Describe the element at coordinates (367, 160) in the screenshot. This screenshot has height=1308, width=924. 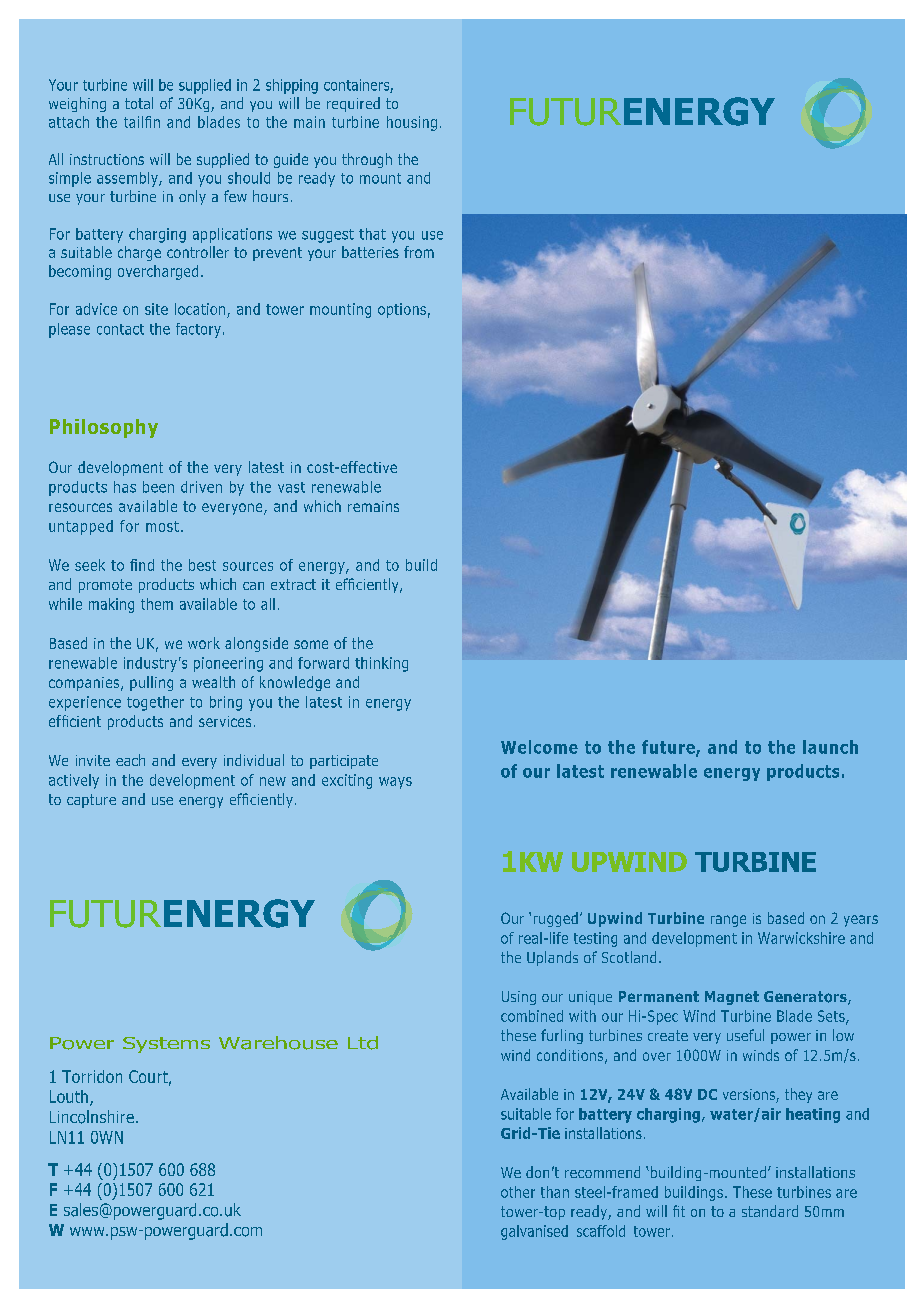
I see `through` at that location.
